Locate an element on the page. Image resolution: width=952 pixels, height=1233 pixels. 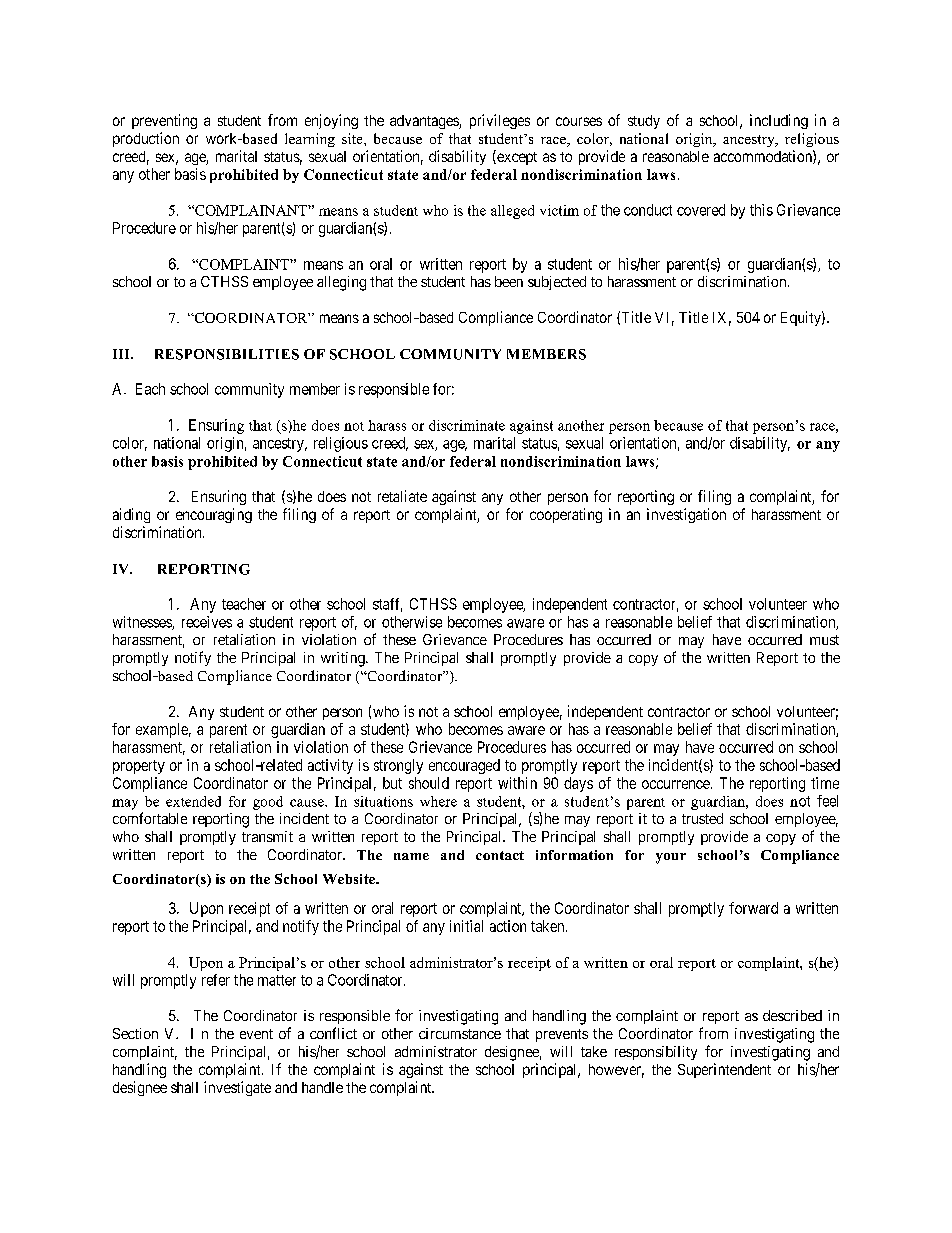
investigate is located at coordinates (237, 1088).
